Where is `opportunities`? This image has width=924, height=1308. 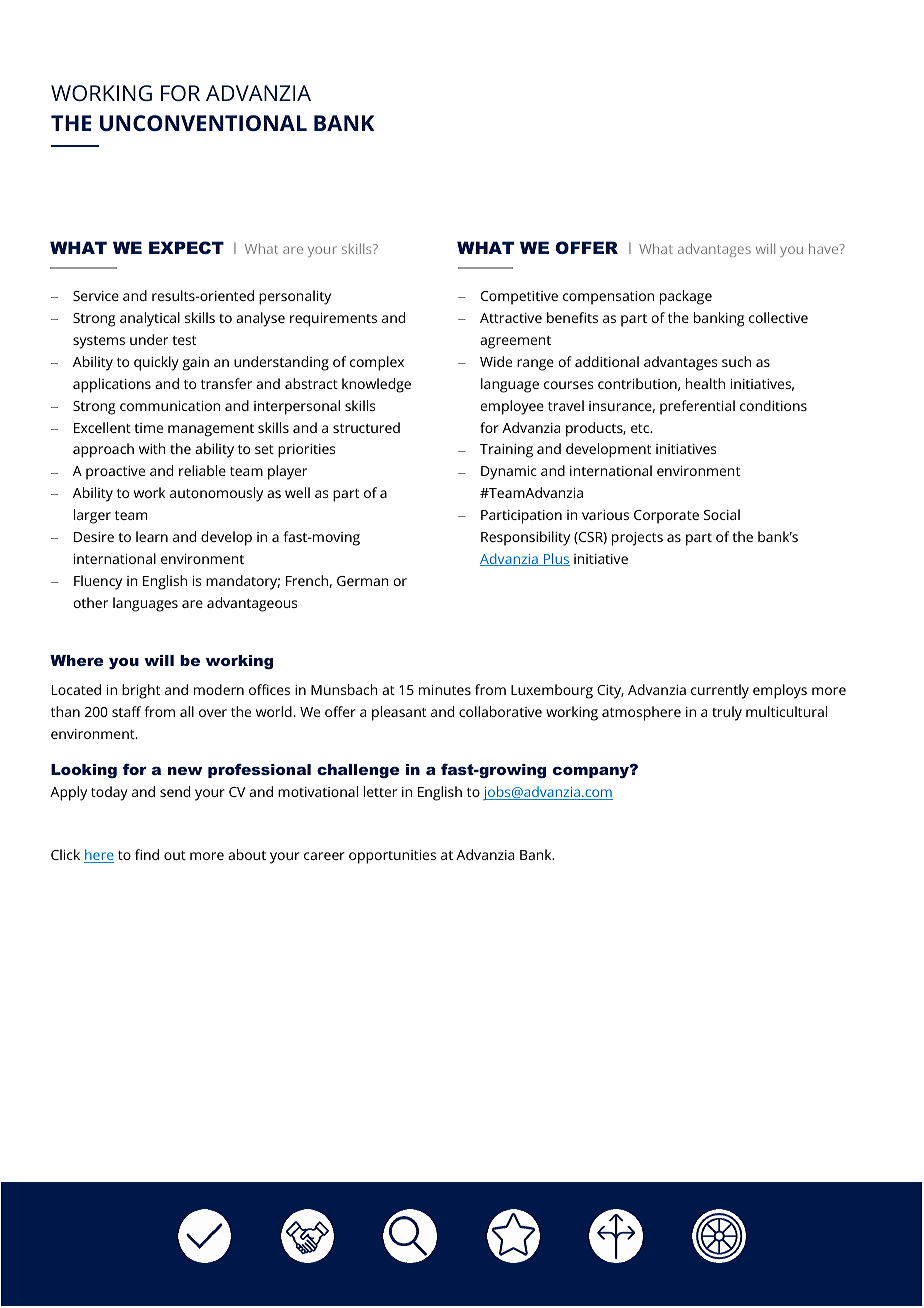 opportunities is located at coordinates (392, 857).
